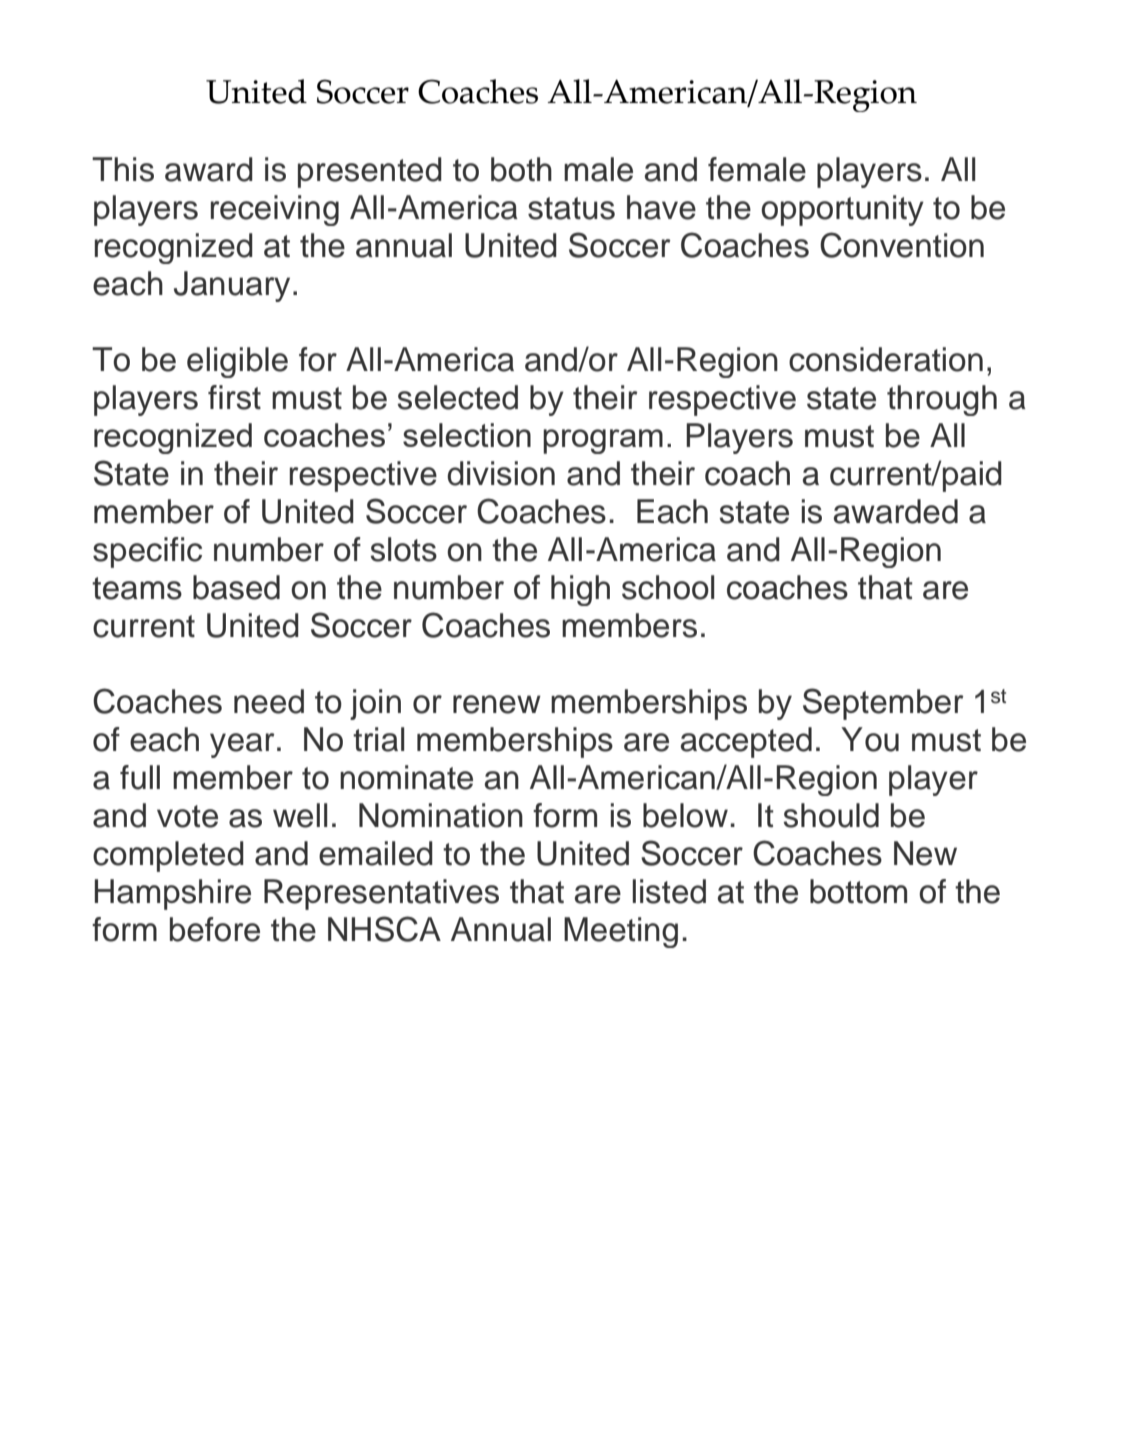 Image resolution: width=1123 pixels, height=1453 pixels. I want to click on bottom, so click(858, 891).
